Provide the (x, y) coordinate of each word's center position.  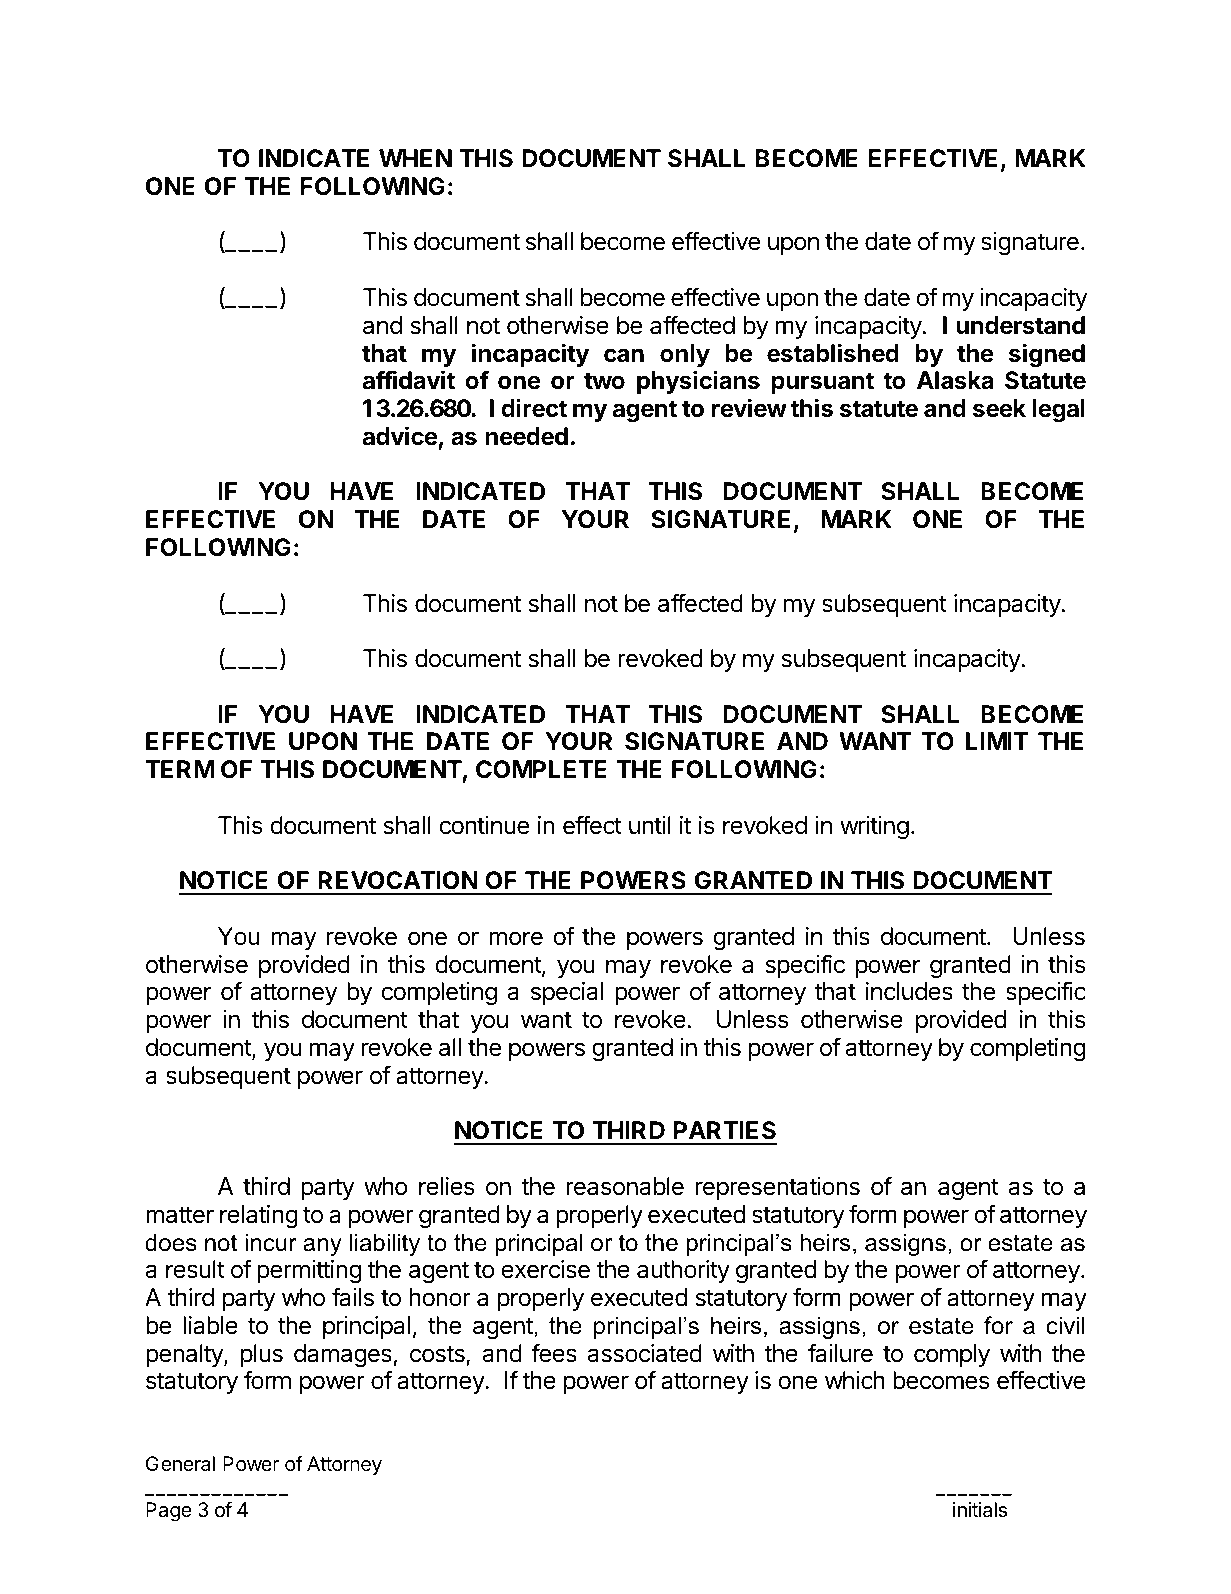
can (624, 355)
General (180, 1464)
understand (1020, 325)
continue (484, 825)
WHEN (415, 158)
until (650, 825)
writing (874, 827)
